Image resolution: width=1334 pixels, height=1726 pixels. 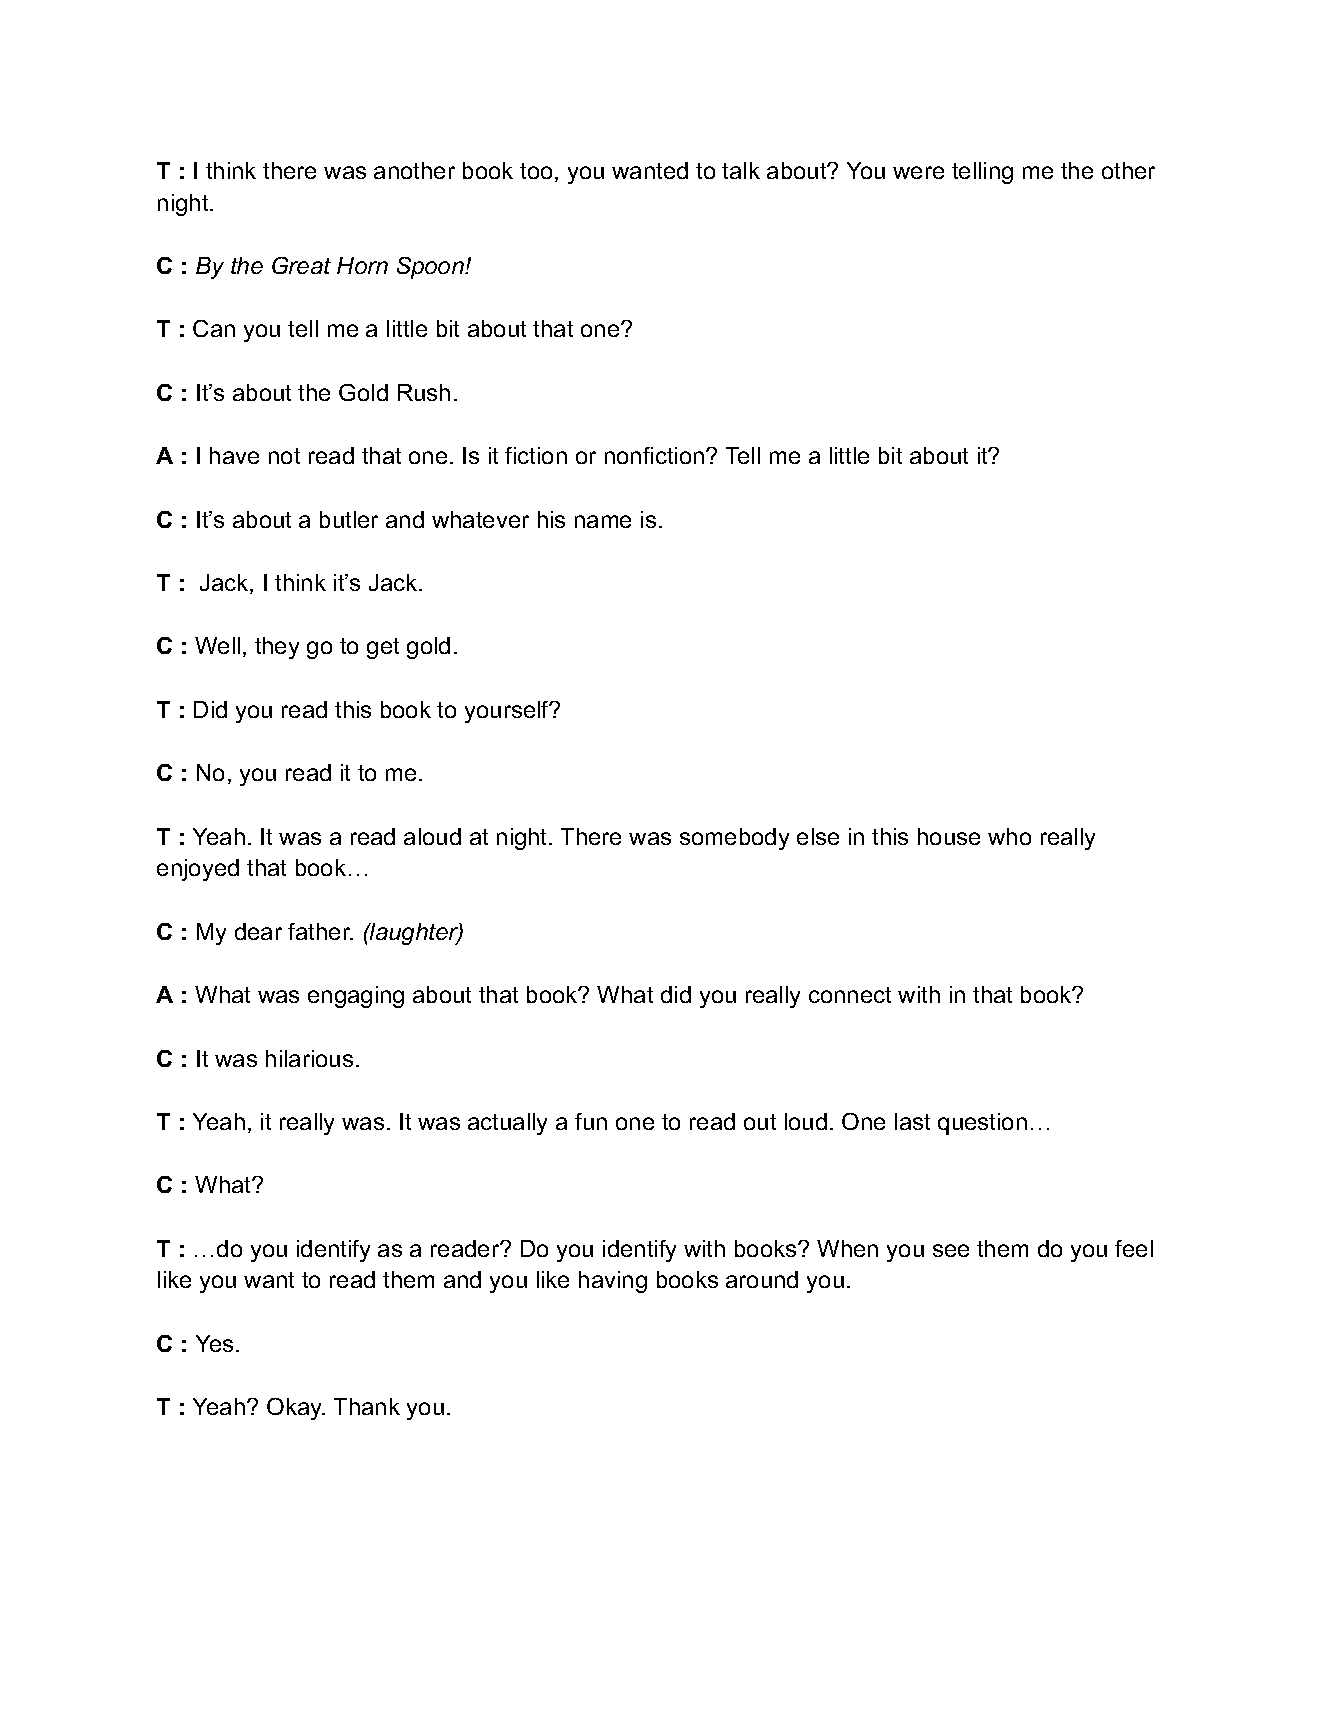 What do you see at coordinates (1009, 836) in the screenshot?
I see `who` at bounding box center [1009, 836].
